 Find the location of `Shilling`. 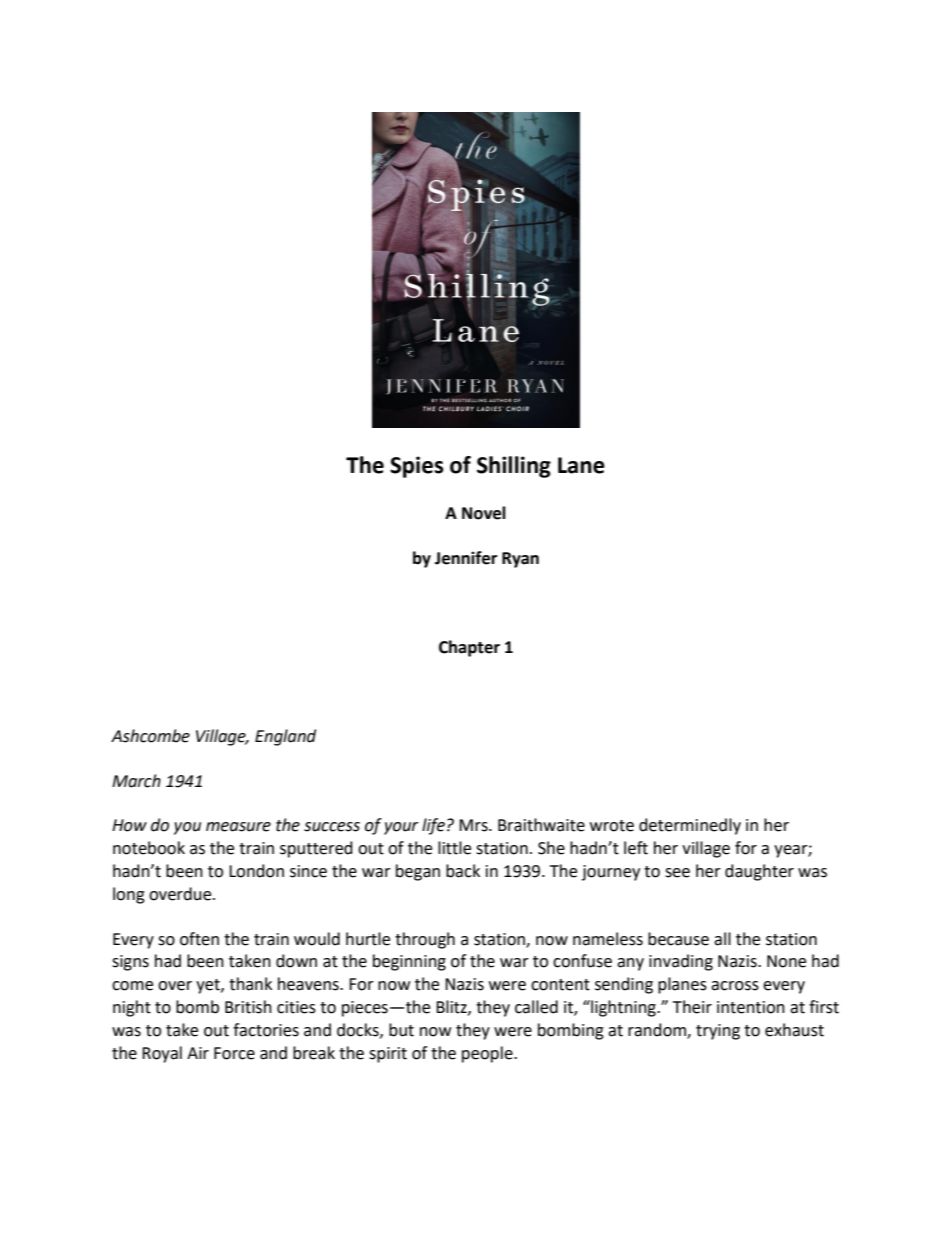

Shilling is located at coordinates (514, 467).
